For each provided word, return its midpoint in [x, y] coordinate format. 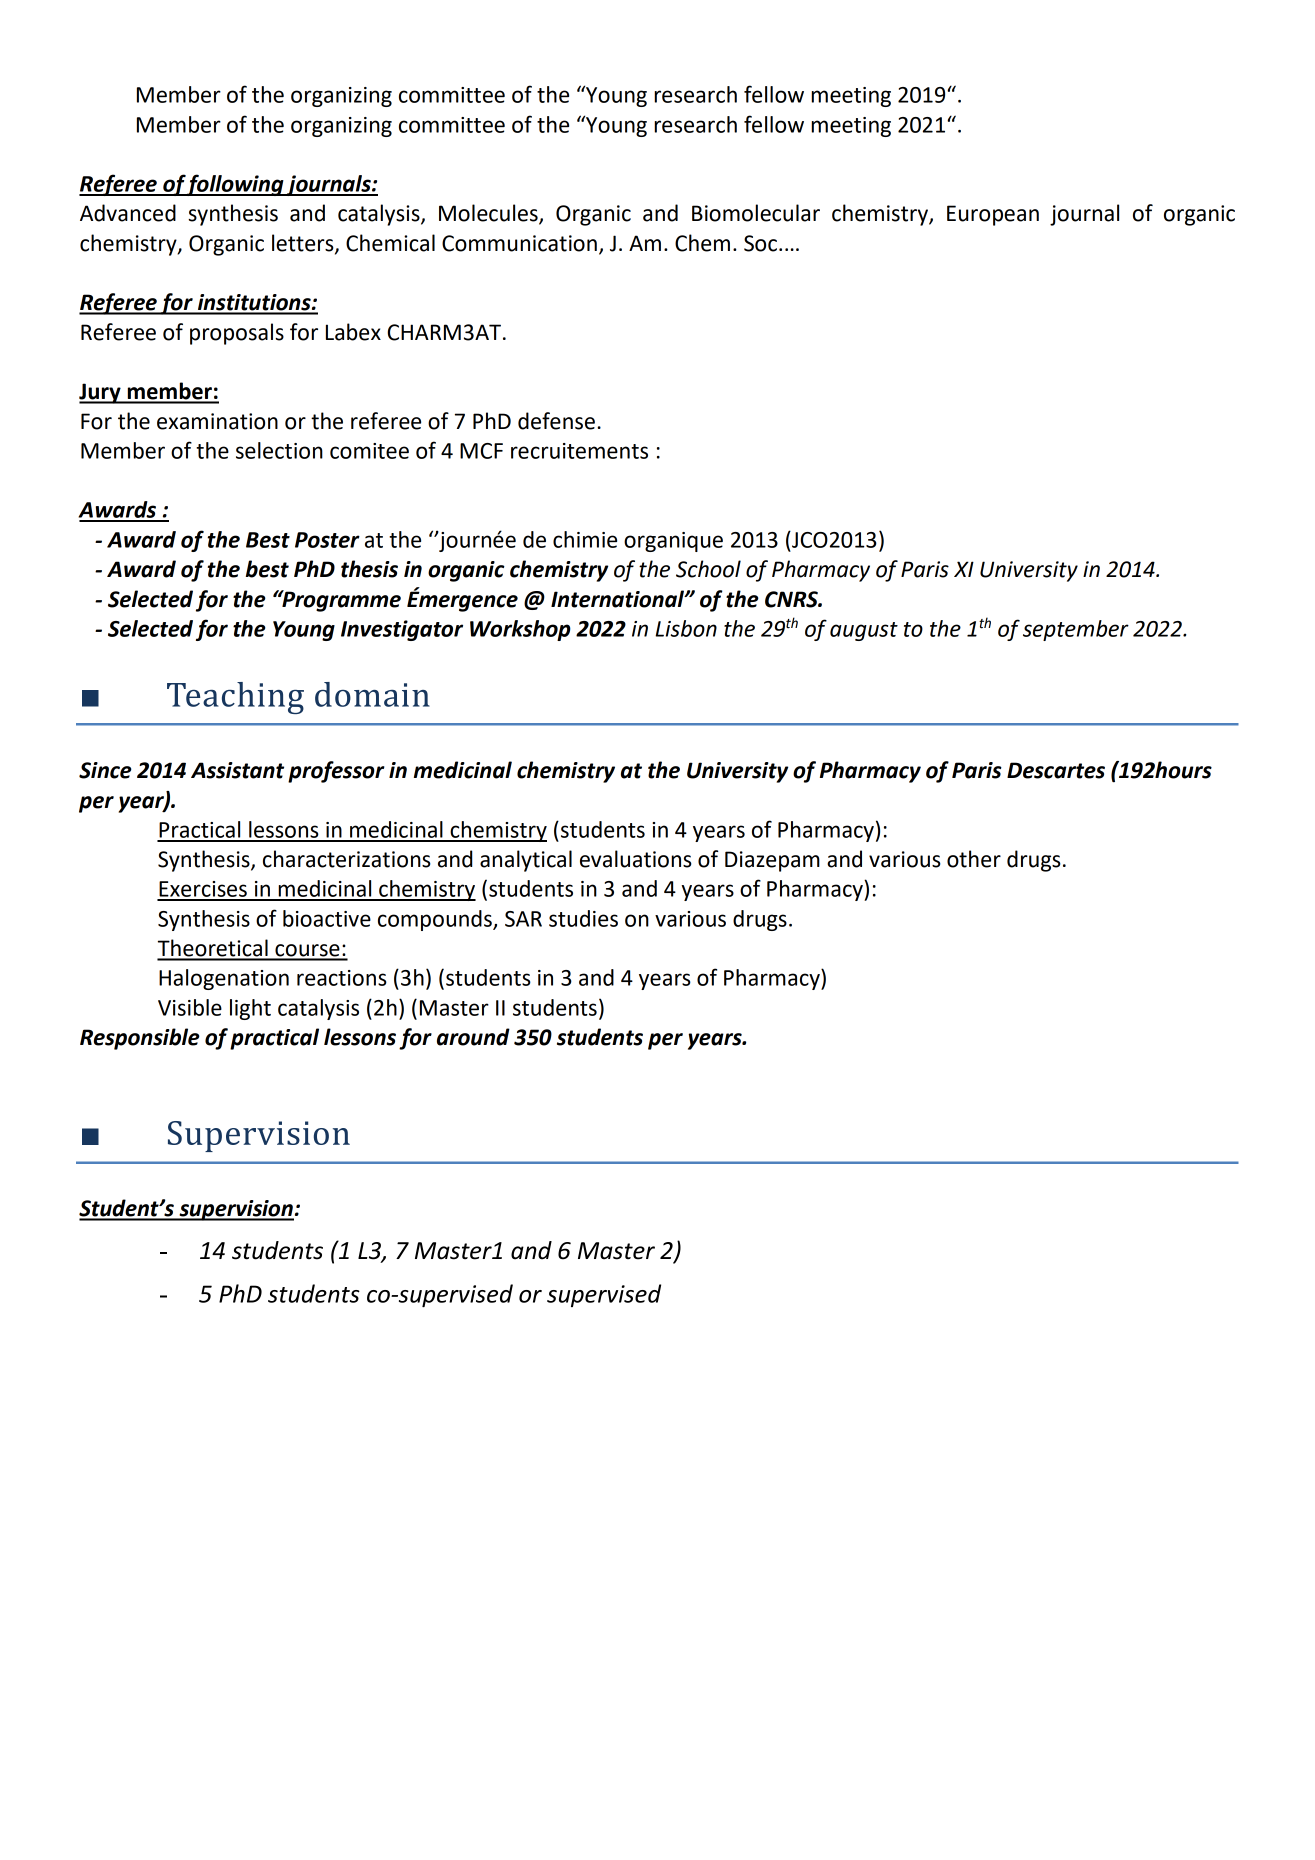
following [236, 185]
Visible [190, 1007]
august [864, 631]
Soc [760, 243]
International [618, 599]
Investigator [402, 630]
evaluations [636, 859]
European [993, 215]
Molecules [489, 214]
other [974, 859]
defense [556, 421]
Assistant [237, 770]
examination [217, 421]
